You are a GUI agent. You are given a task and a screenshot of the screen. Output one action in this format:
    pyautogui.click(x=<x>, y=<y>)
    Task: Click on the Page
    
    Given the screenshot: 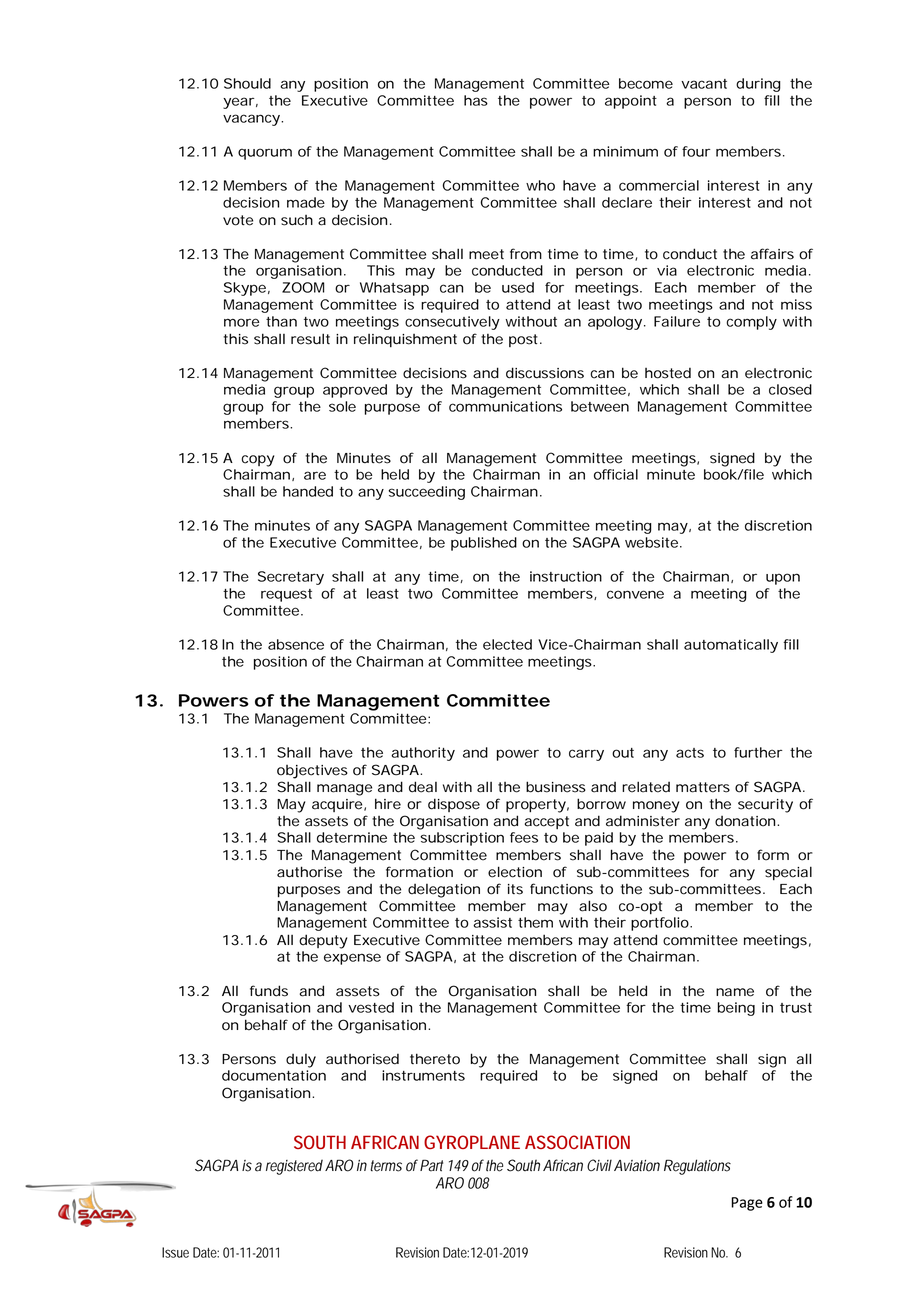 What is the action you would take?
    pyautogui.click(x=747, y=1204)
